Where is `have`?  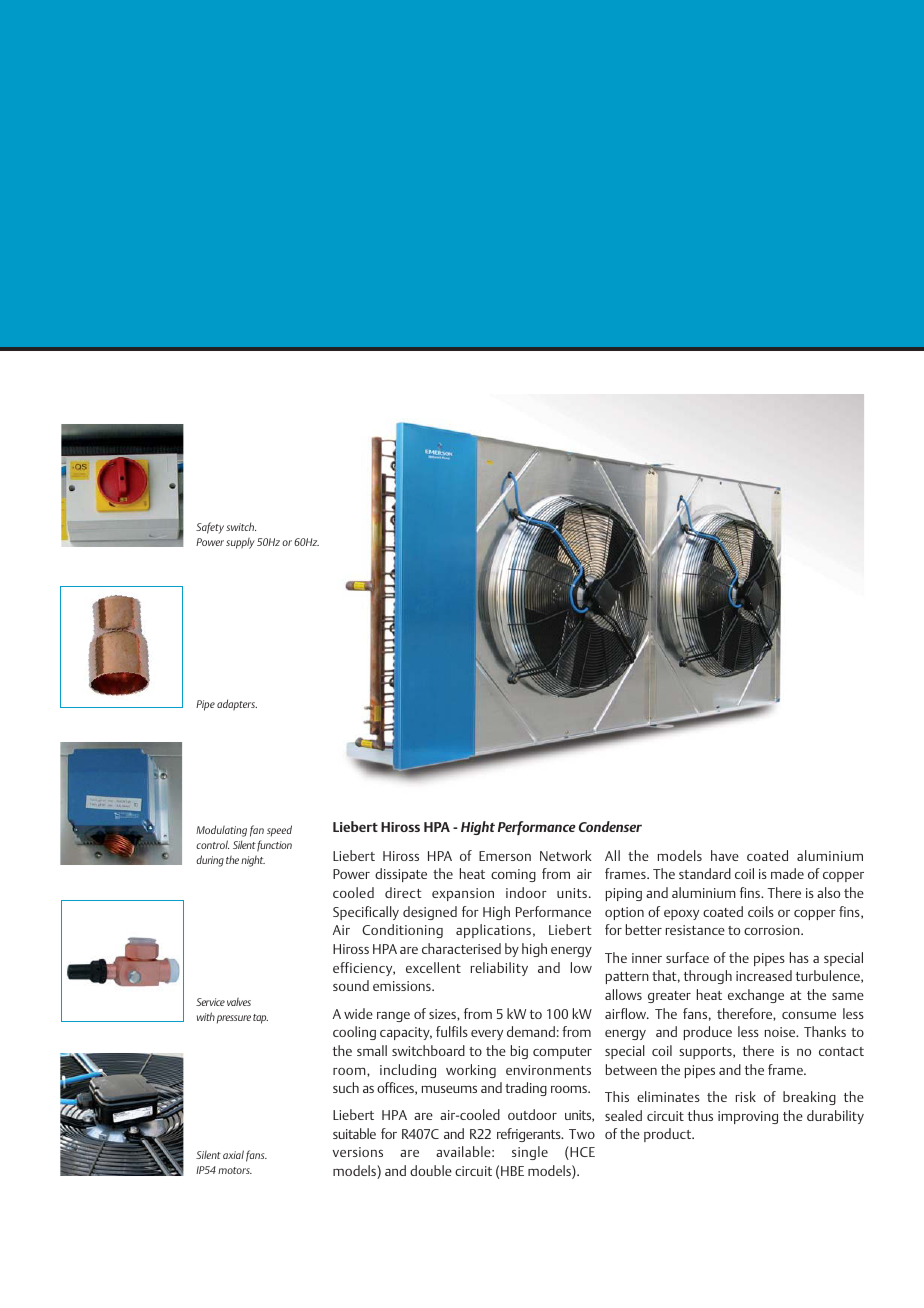 have is located at coordinates (725, 855).
